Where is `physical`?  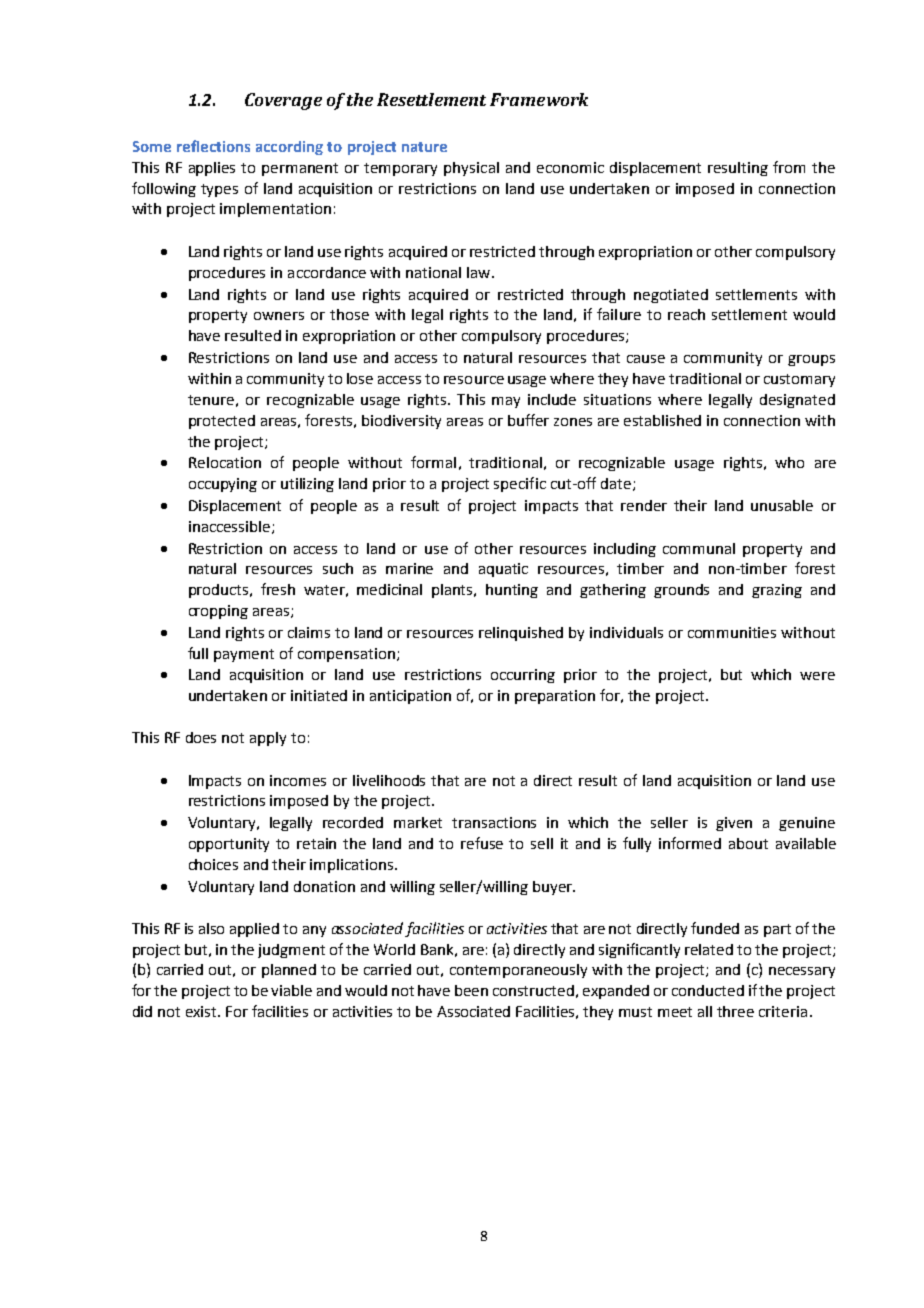 physical is located at coordinates (471, 169).
